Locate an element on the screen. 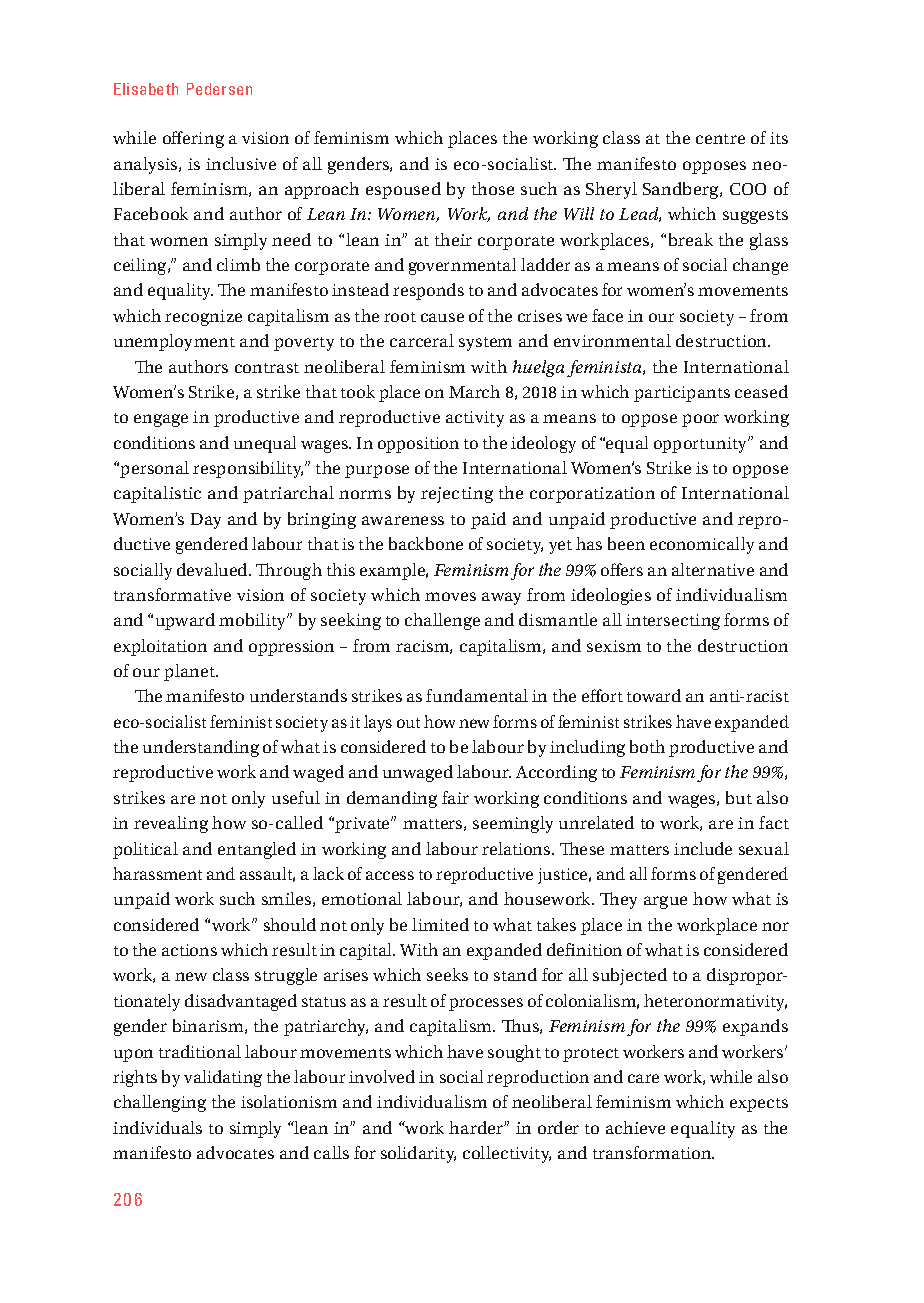  economically is located at coordinates (702, 545).
